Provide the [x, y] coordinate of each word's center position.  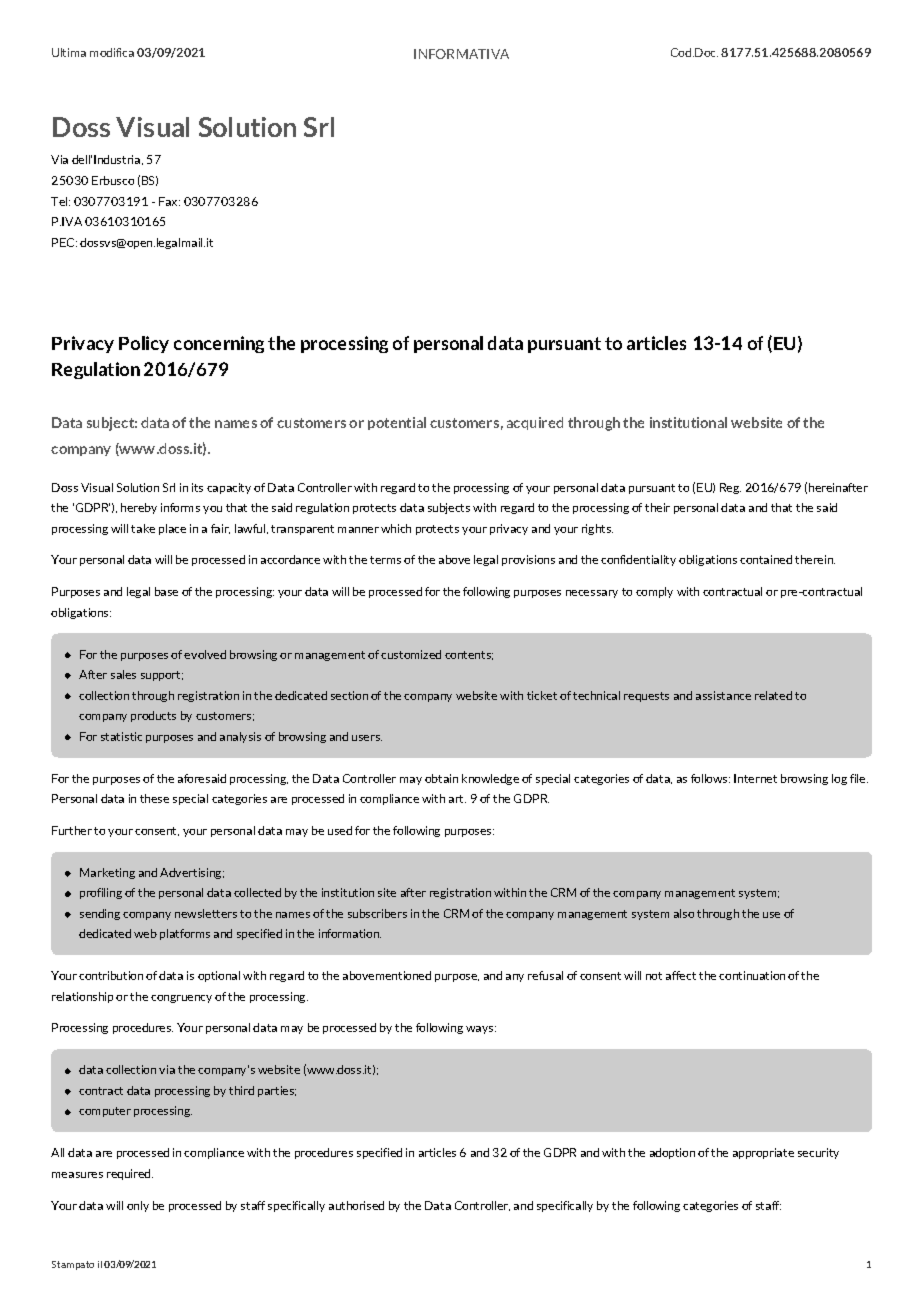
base [166, 591]
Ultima [69, 52]
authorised [356, 1205]
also [684, 913]
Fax [169, 201]
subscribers [377, 913]
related [773, 695]
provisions [528, 560]
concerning [219, 344]
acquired [535, 423]
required [130, 1174]
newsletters [206, 913]
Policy [144, 344]
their [657, 507]
